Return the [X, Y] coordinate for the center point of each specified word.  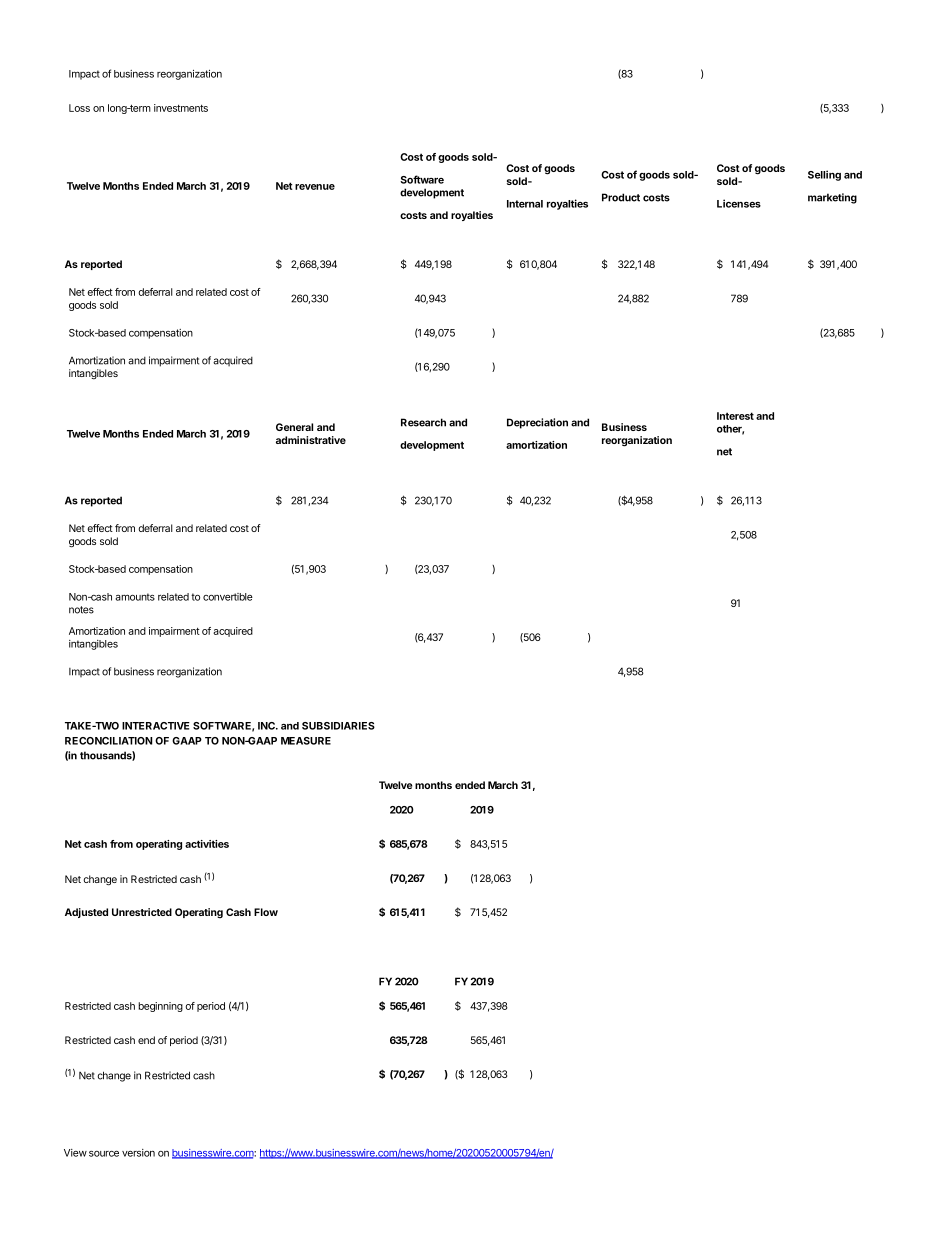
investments [181, 108]
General [294, 427]
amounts [135, 597]
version [138, 1153]
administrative [311, 440]
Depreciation [537, 423]
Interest [735, 416]
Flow [266, 912]
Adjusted [86, 913]
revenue [315, 187]
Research [423, 422]
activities [207, 844]
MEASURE [306, 741]
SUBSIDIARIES [338, 726]
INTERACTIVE [156, 726]
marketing [832, 198]
